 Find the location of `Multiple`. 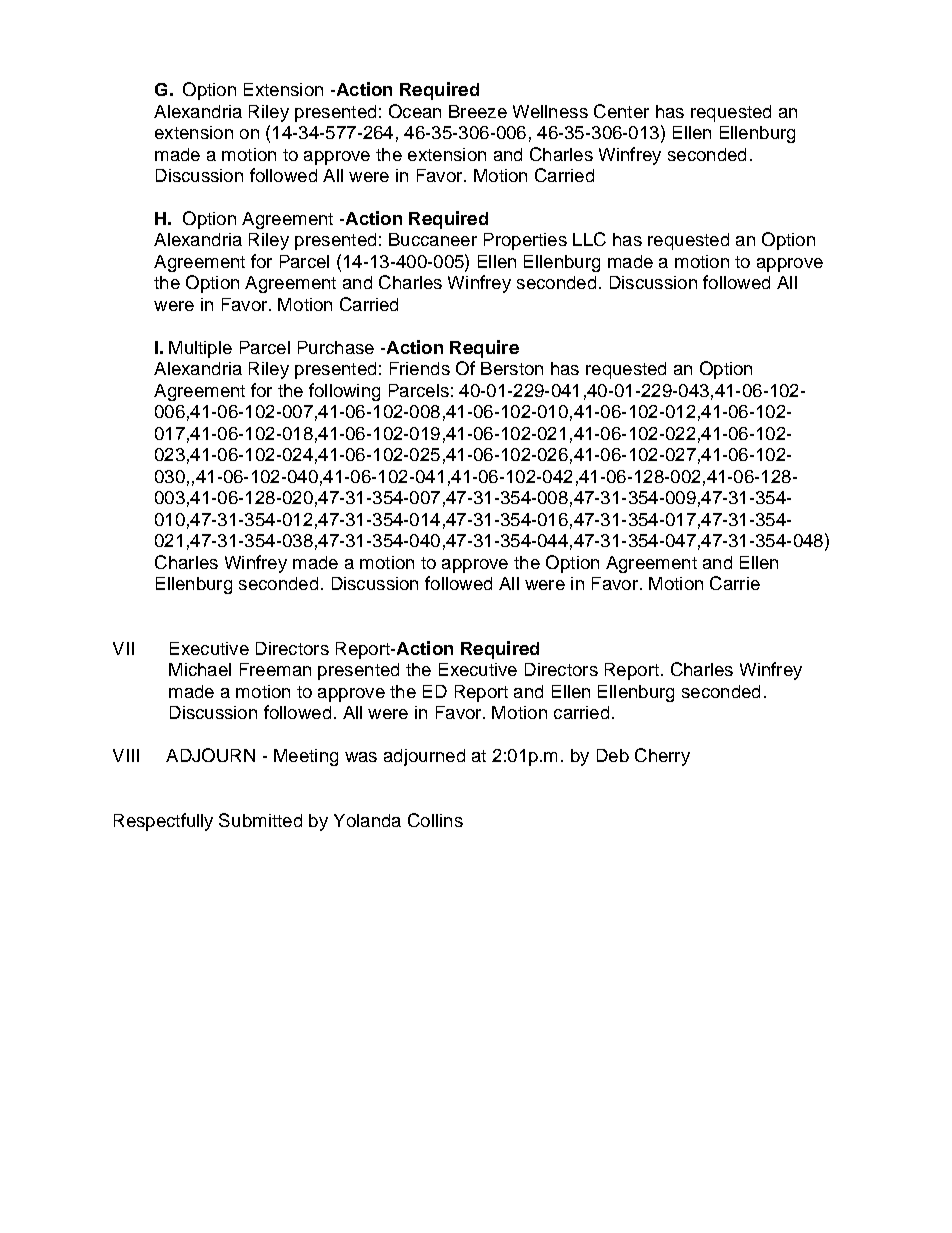

Multiple is located at coordinates (200, 349).
